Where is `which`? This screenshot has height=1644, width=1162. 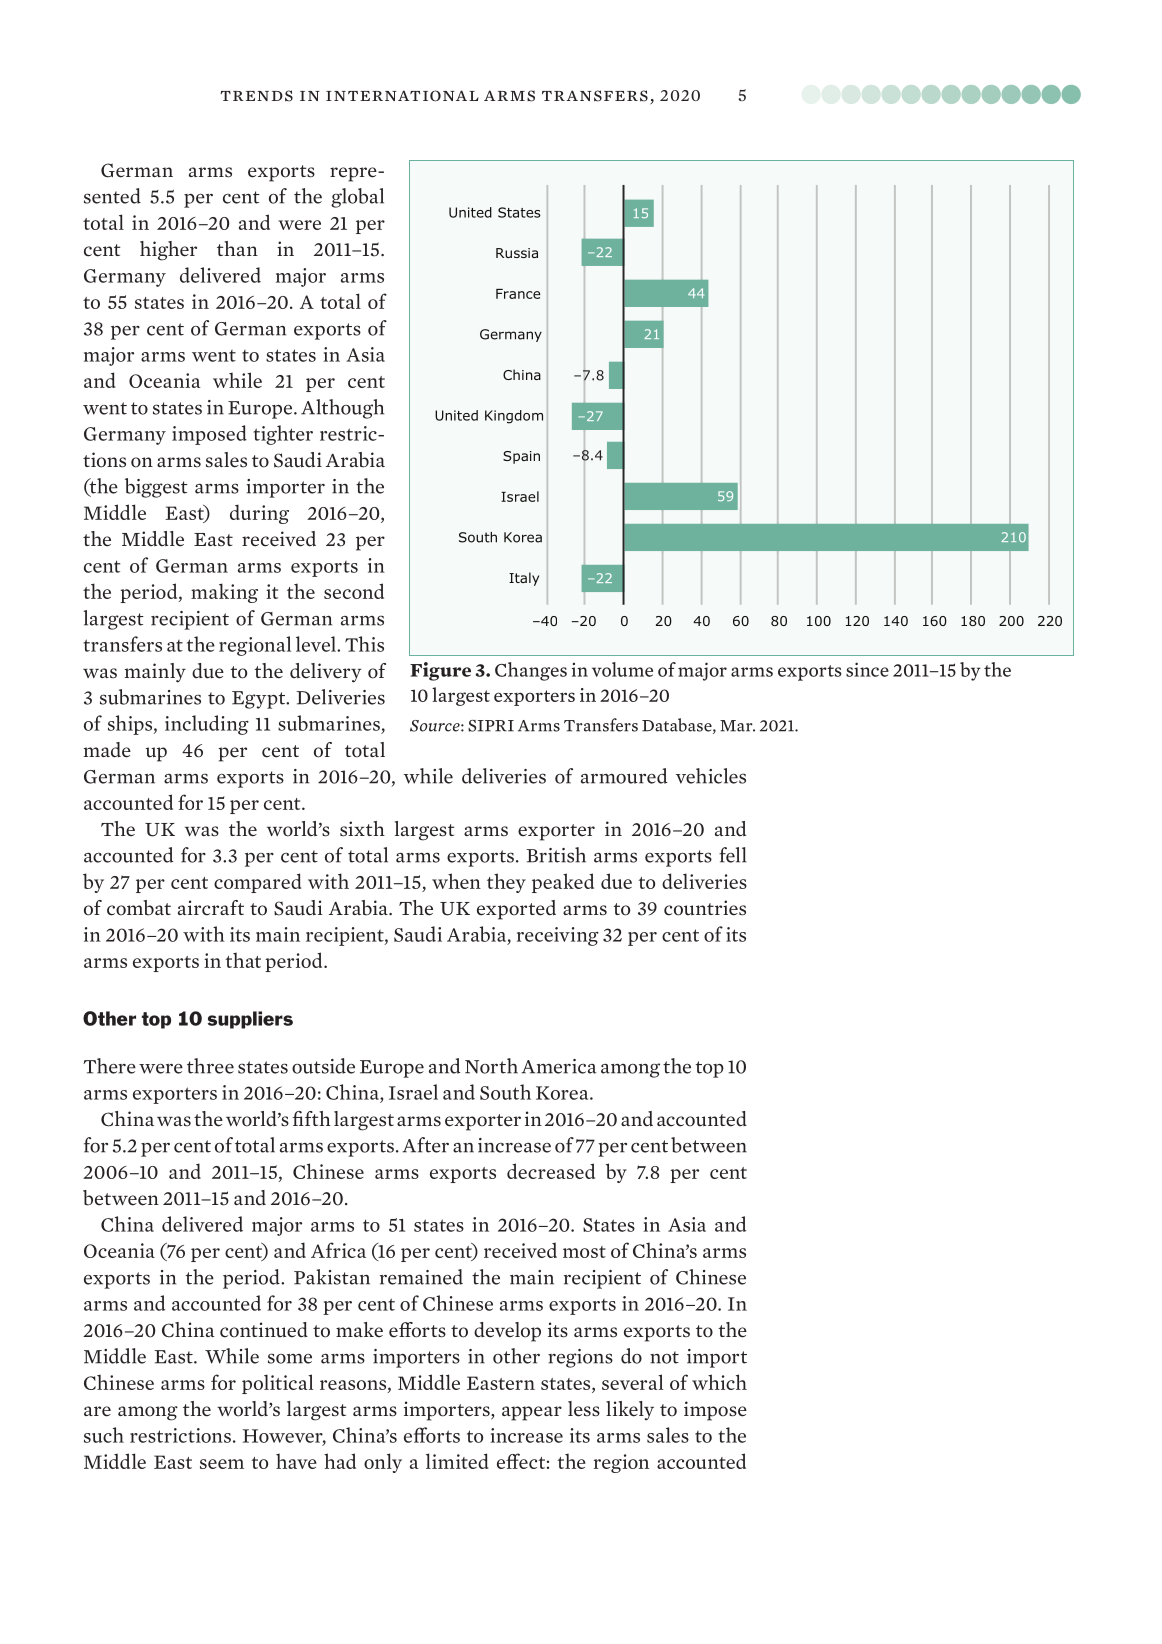
which is located at coordinates (719, 1382).
